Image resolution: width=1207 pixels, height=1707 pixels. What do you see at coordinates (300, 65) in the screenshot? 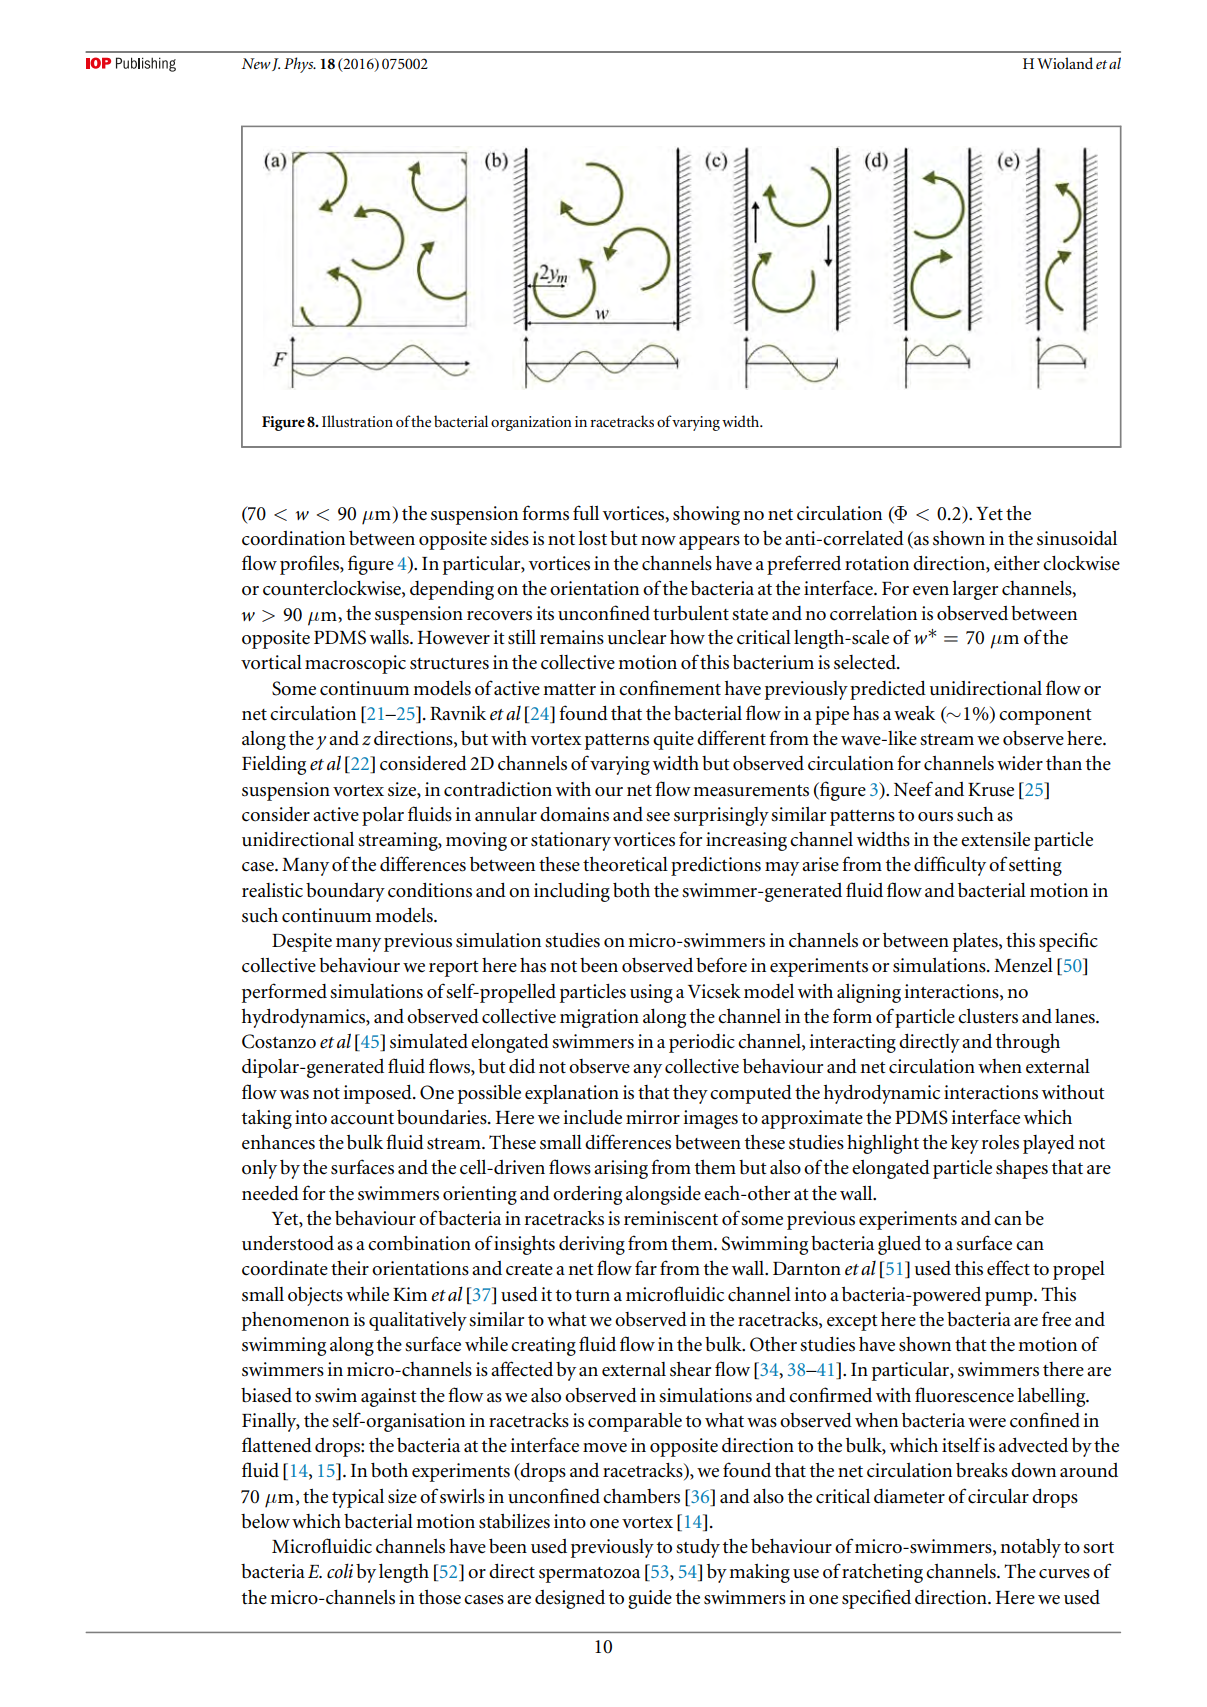
I see `Phys` at bounding box center [300, 65].
